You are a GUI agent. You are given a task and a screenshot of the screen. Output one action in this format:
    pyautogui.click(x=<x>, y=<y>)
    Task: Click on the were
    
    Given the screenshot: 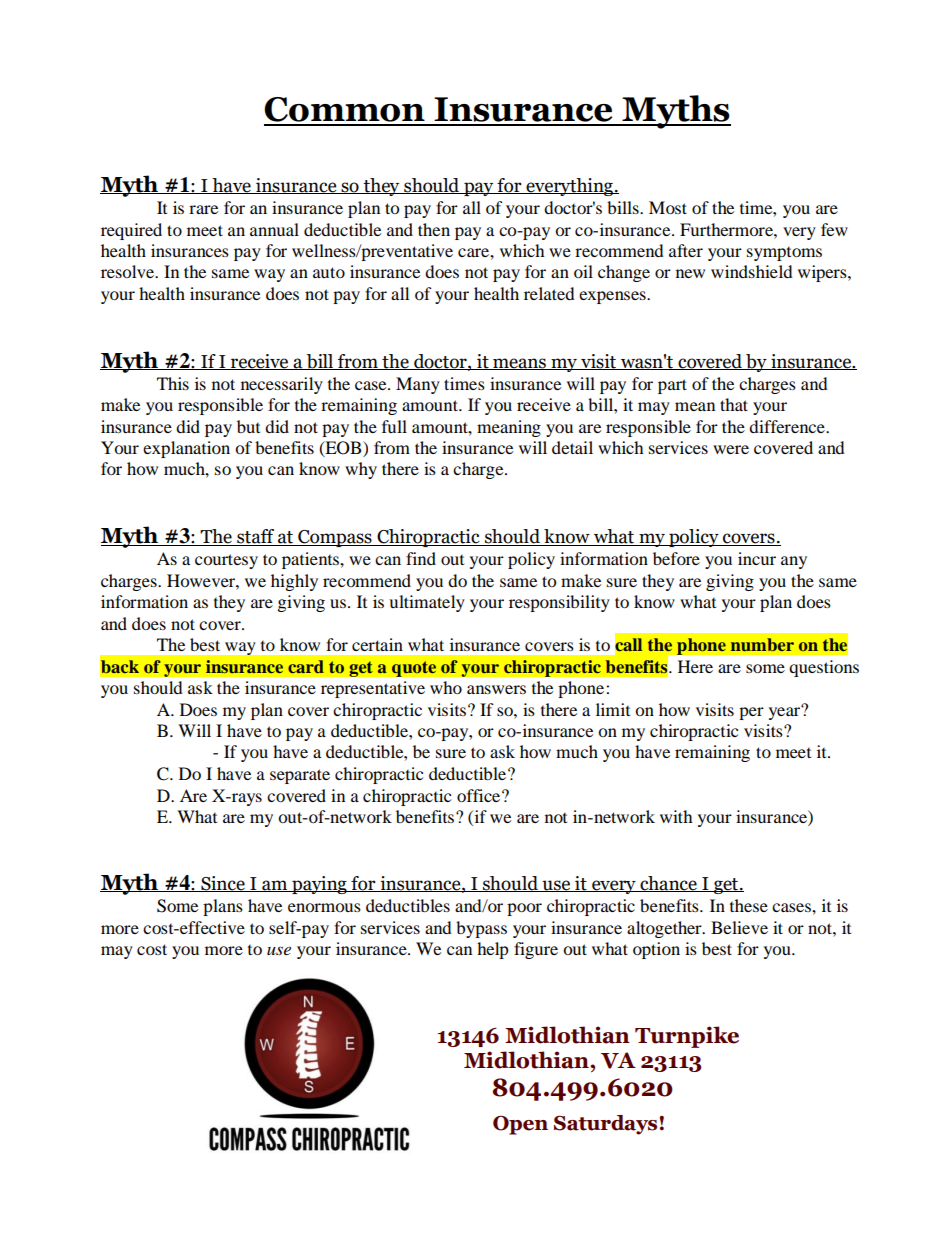 What is the action you would take?
    pyautogui.click(x=731, y=449)
